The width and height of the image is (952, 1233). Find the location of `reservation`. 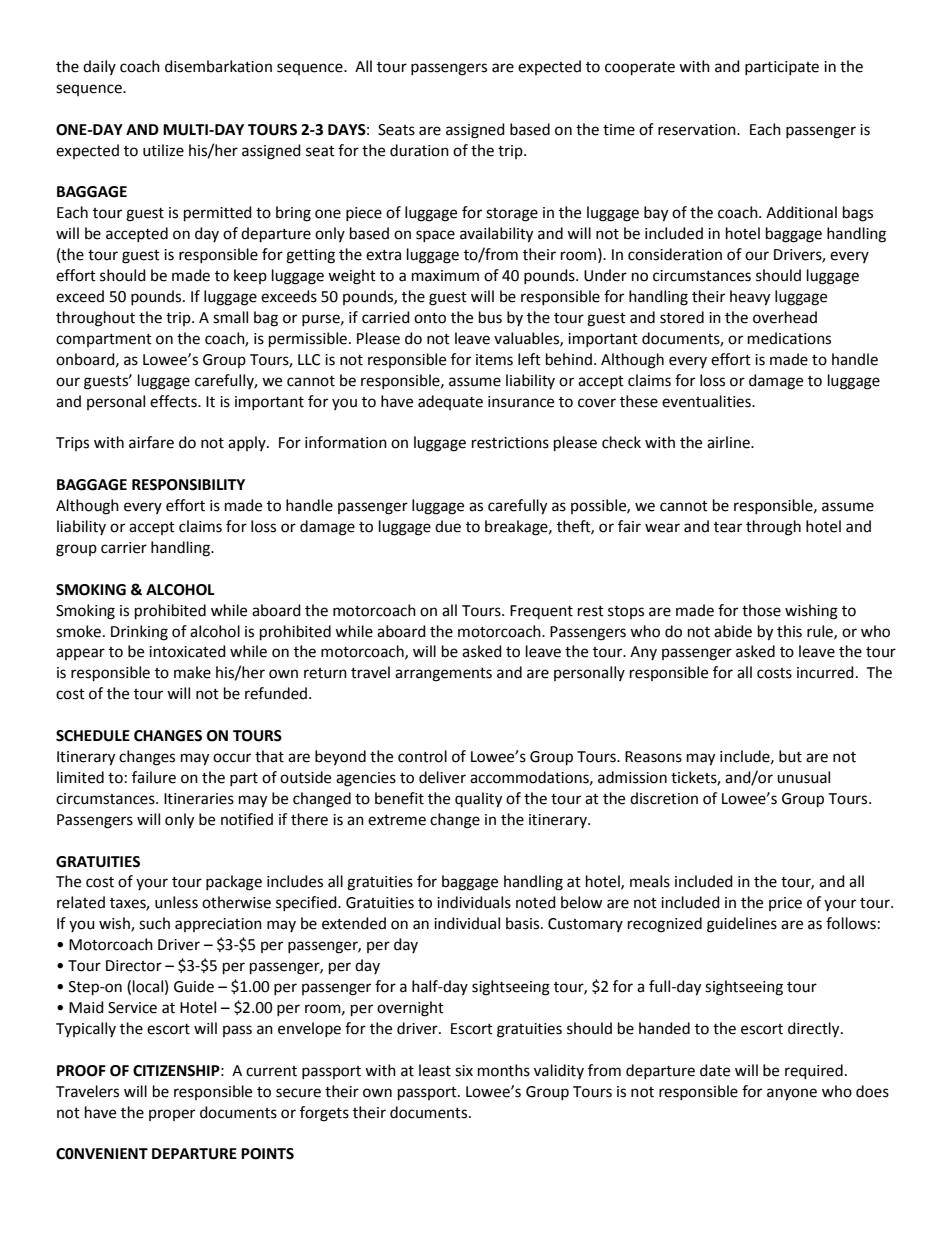

reservation is located at coordinates (698, 130).
